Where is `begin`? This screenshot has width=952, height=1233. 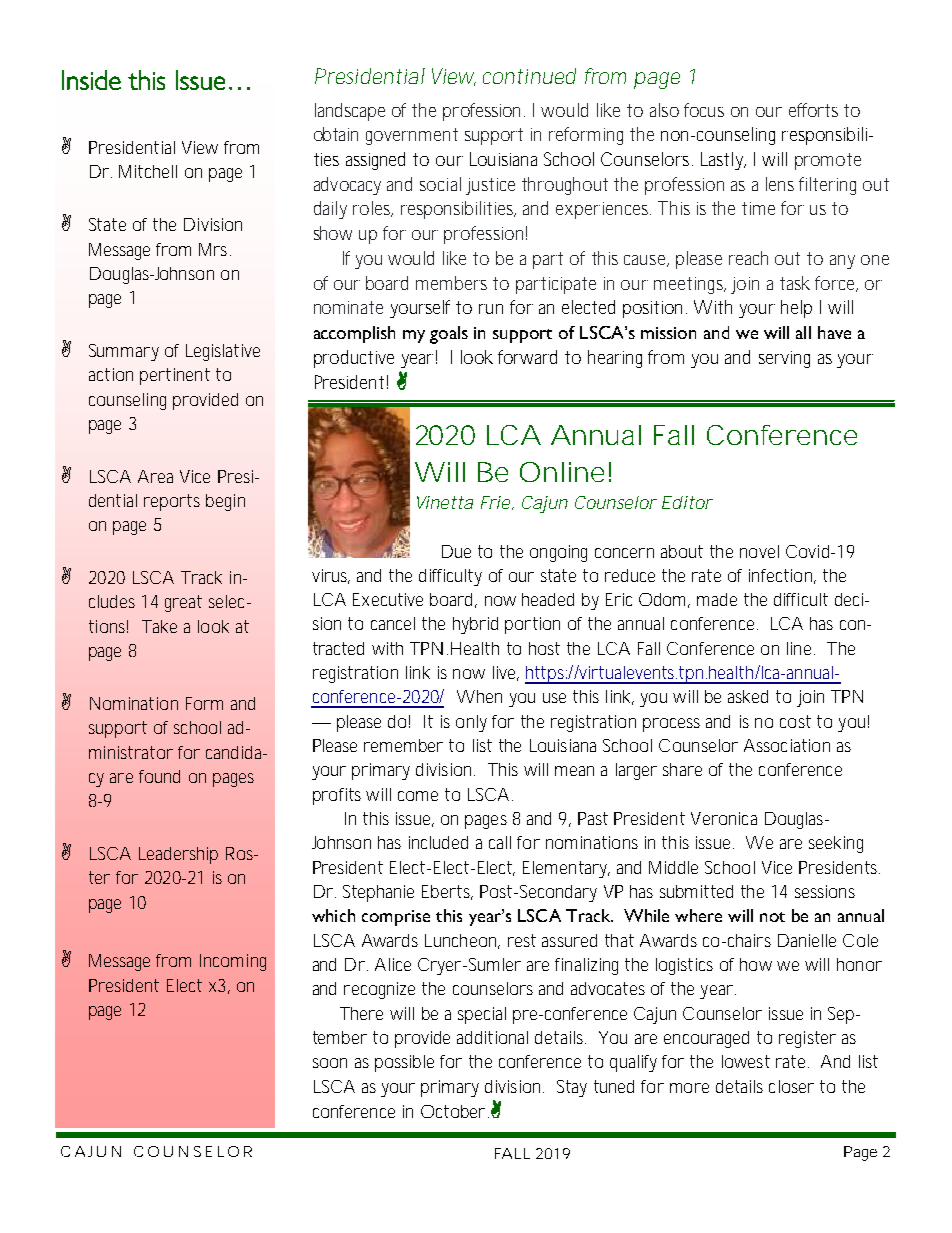 begin is located at coordinates (225, 502).
